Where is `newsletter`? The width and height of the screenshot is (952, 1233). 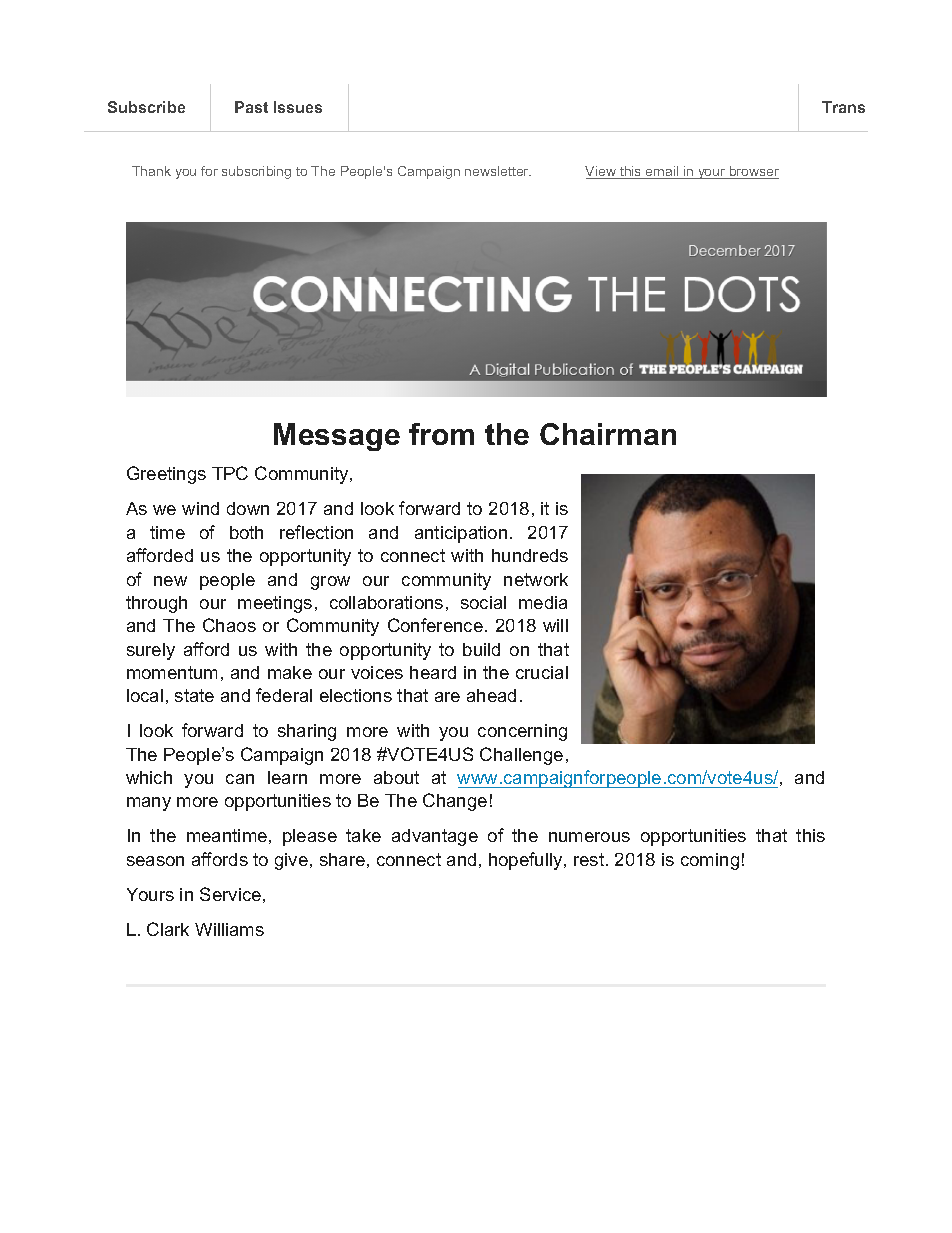 newsletter is located at coordinates (498, 171).
